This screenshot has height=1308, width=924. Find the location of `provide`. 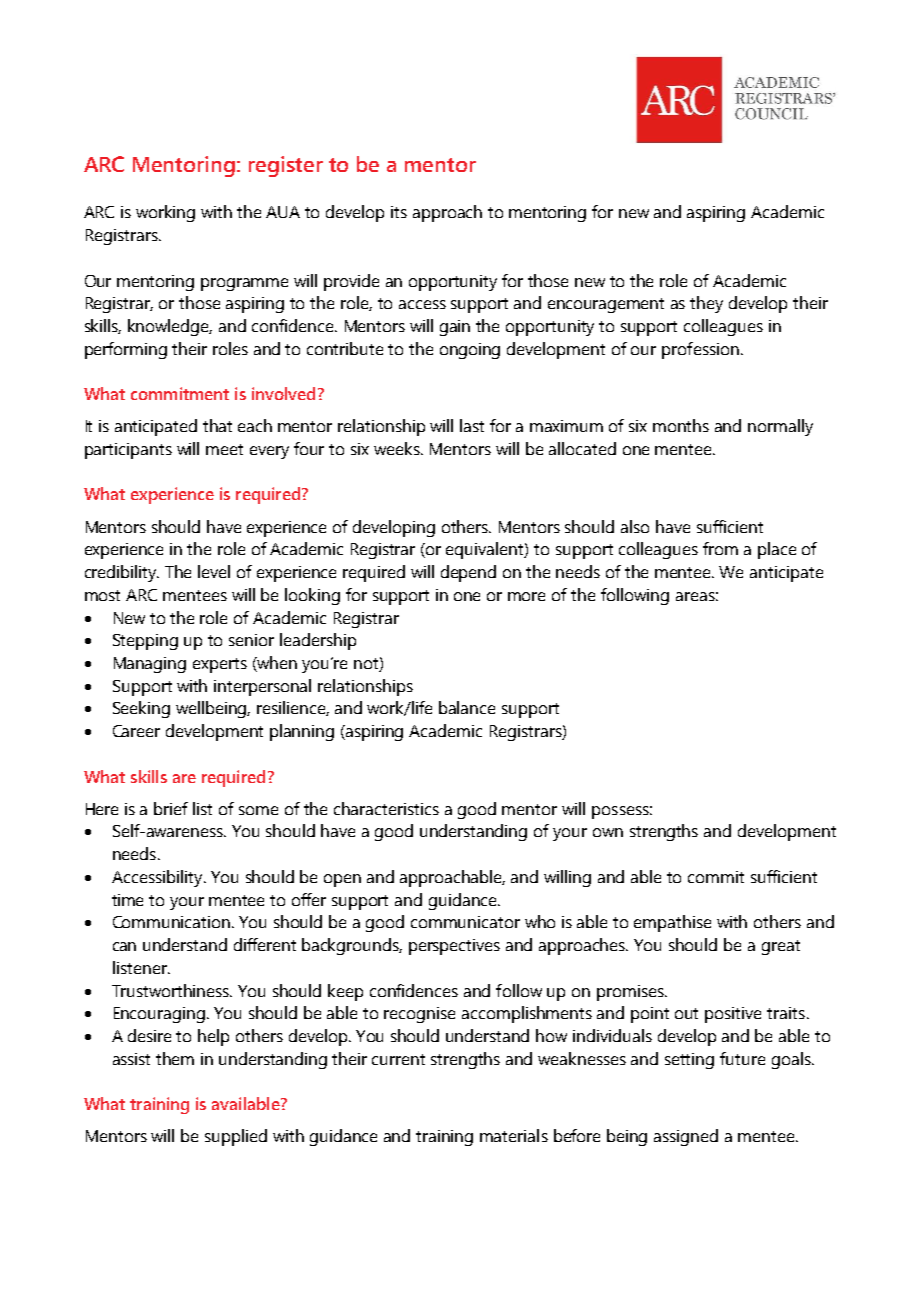

provide is located at coordinates (351, 282).
